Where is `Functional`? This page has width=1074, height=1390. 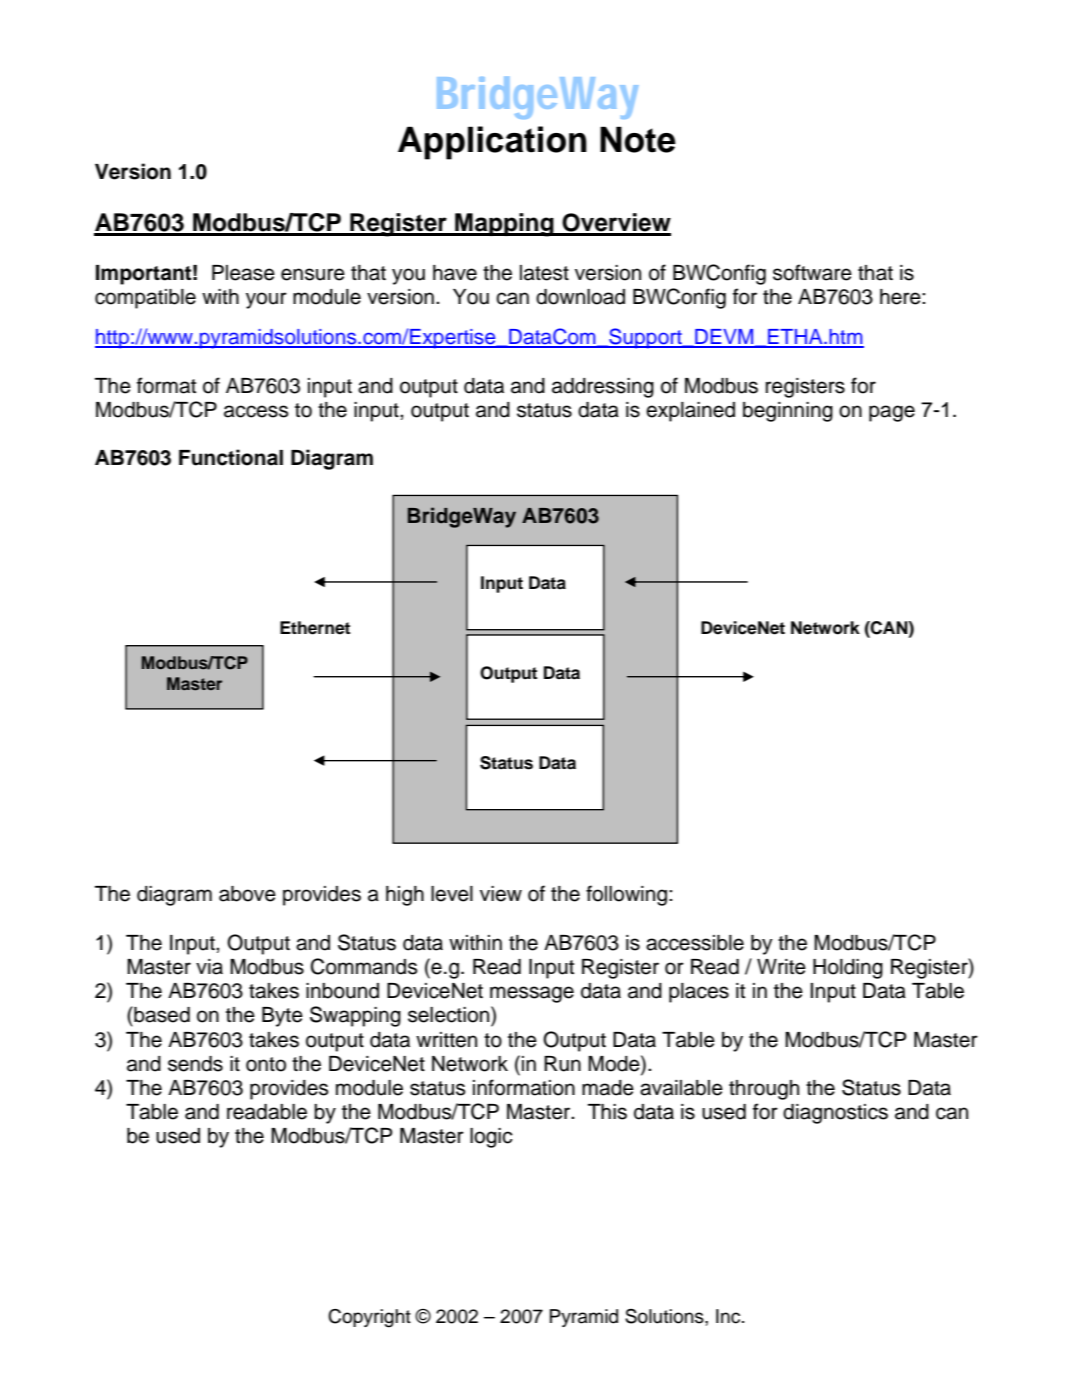
Functional is located at coordinates (231, 457).
